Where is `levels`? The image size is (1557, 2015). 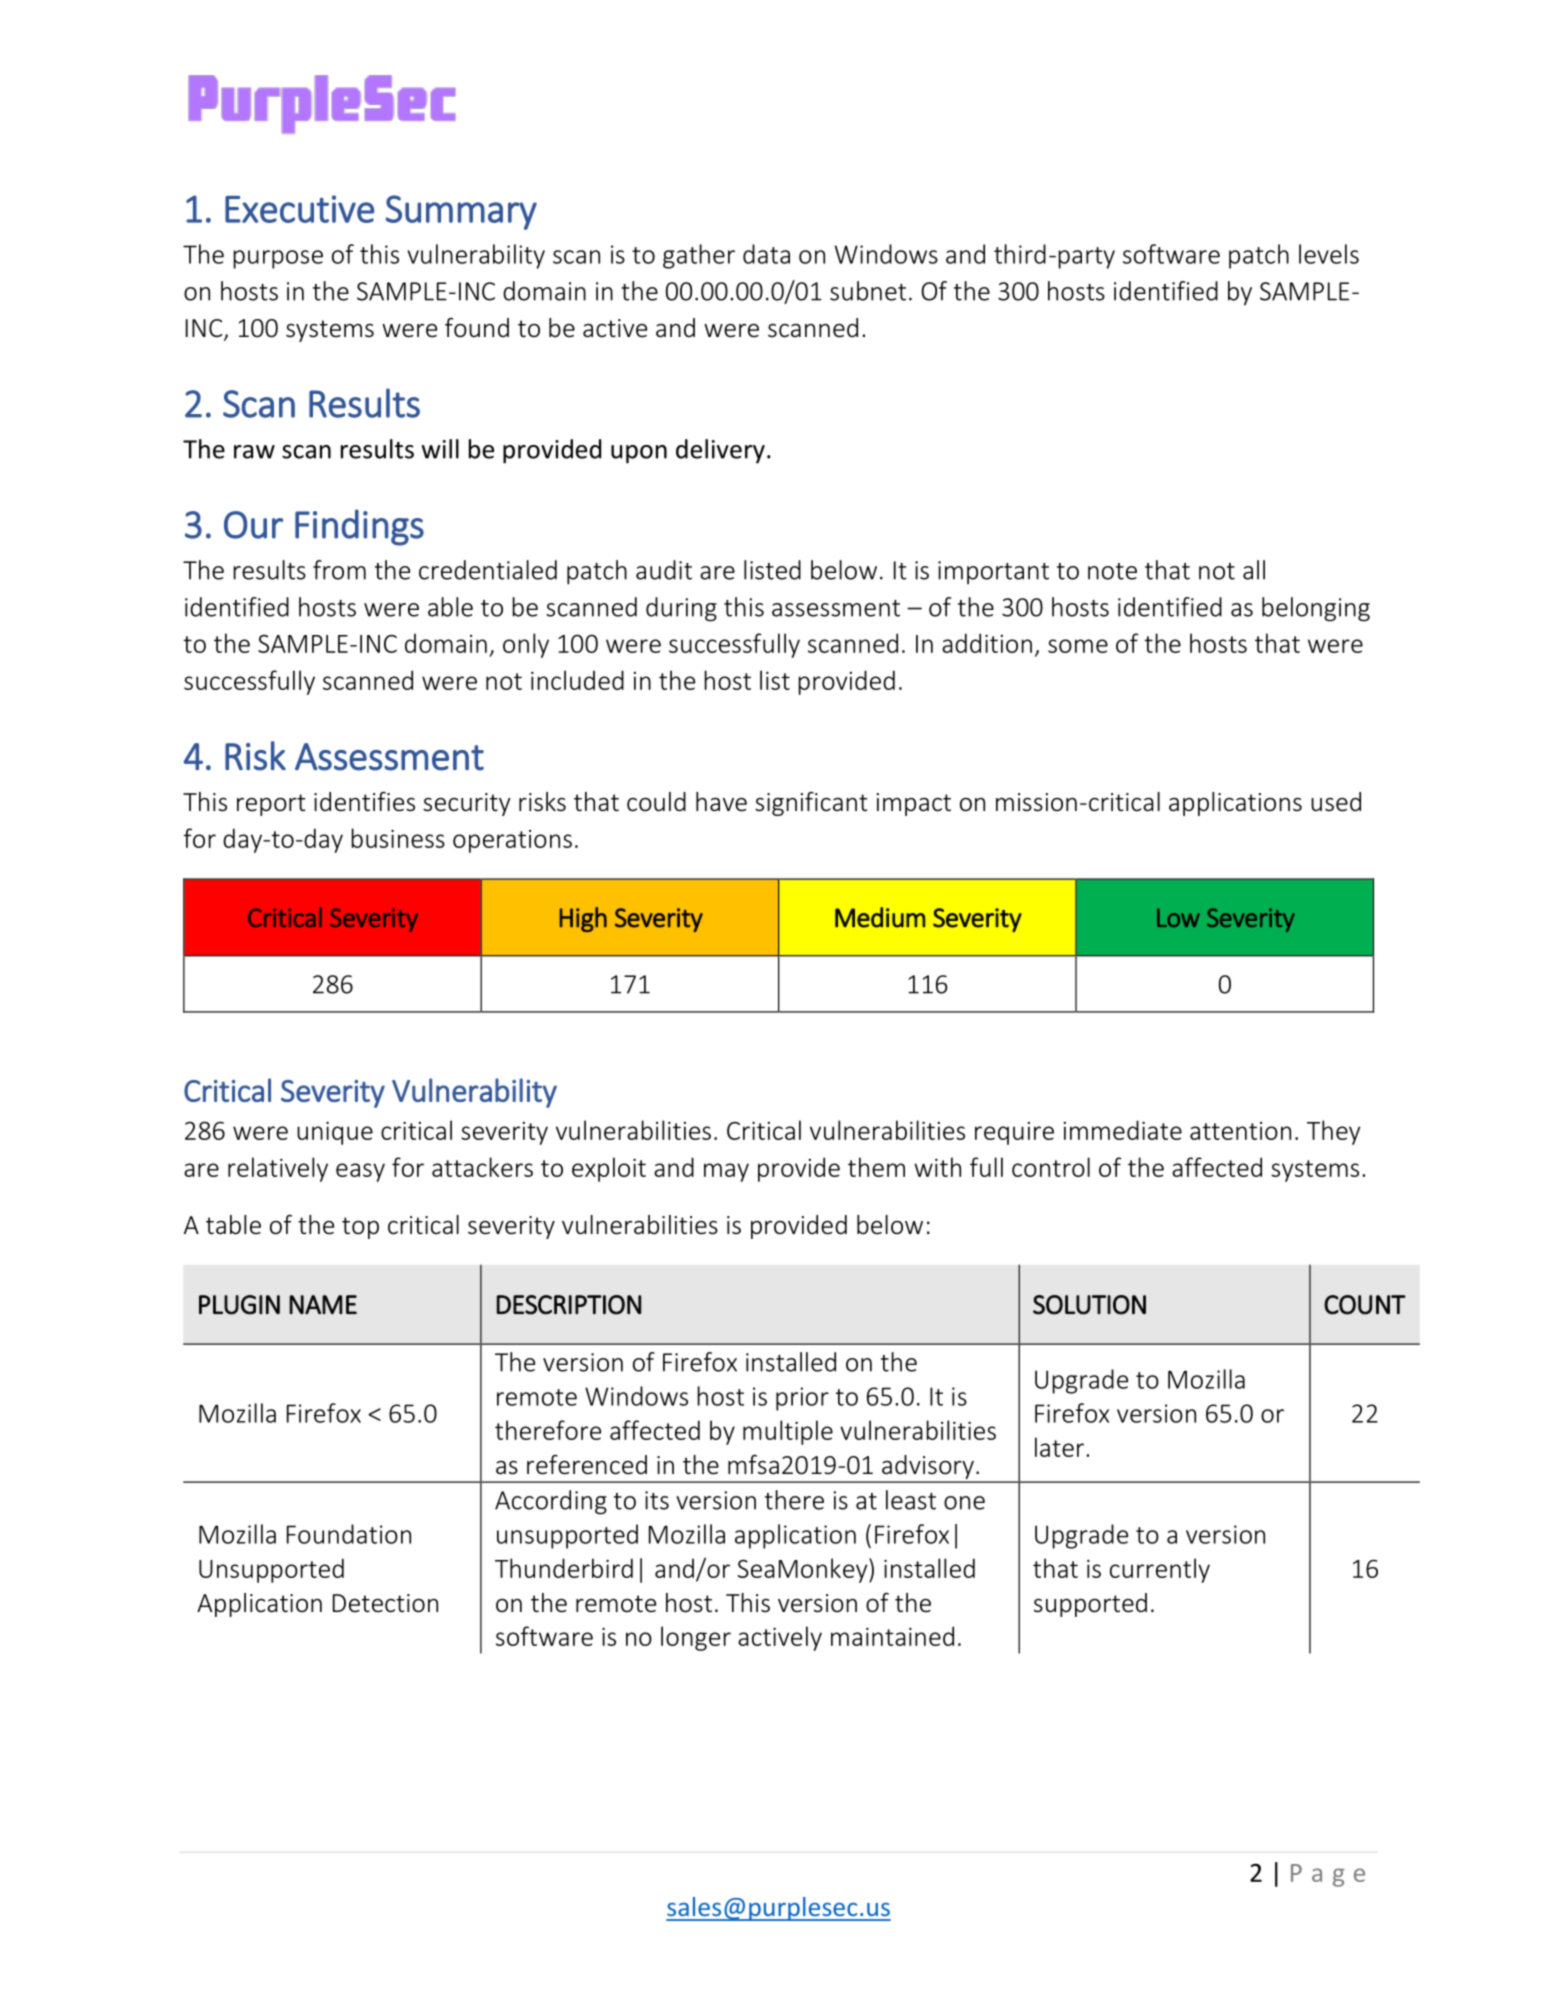 levels is located at coordinates (1329, 254).
